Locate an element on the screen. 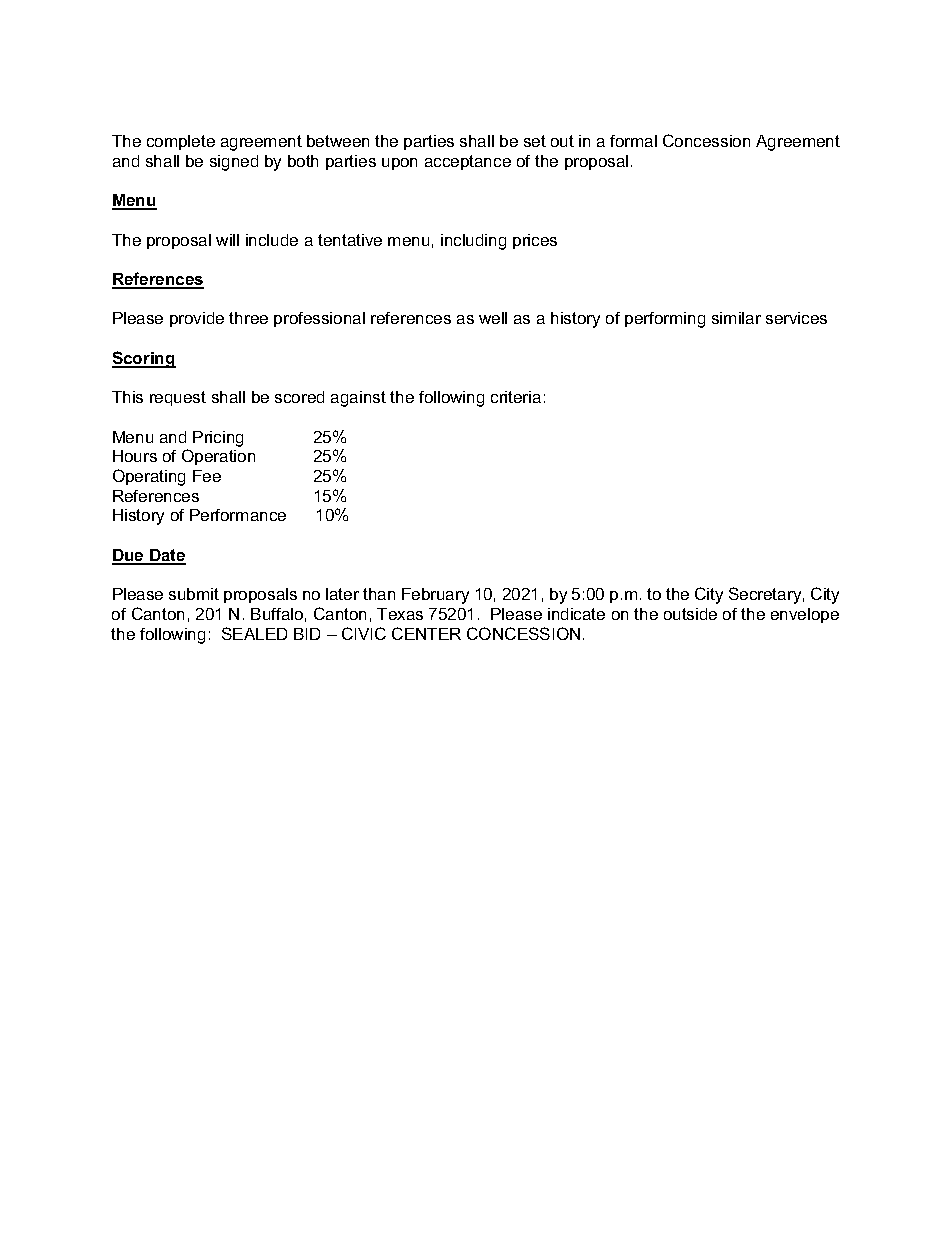 This screenshot has width=952, height=1233. signed is located at coordinates (234, 163).
